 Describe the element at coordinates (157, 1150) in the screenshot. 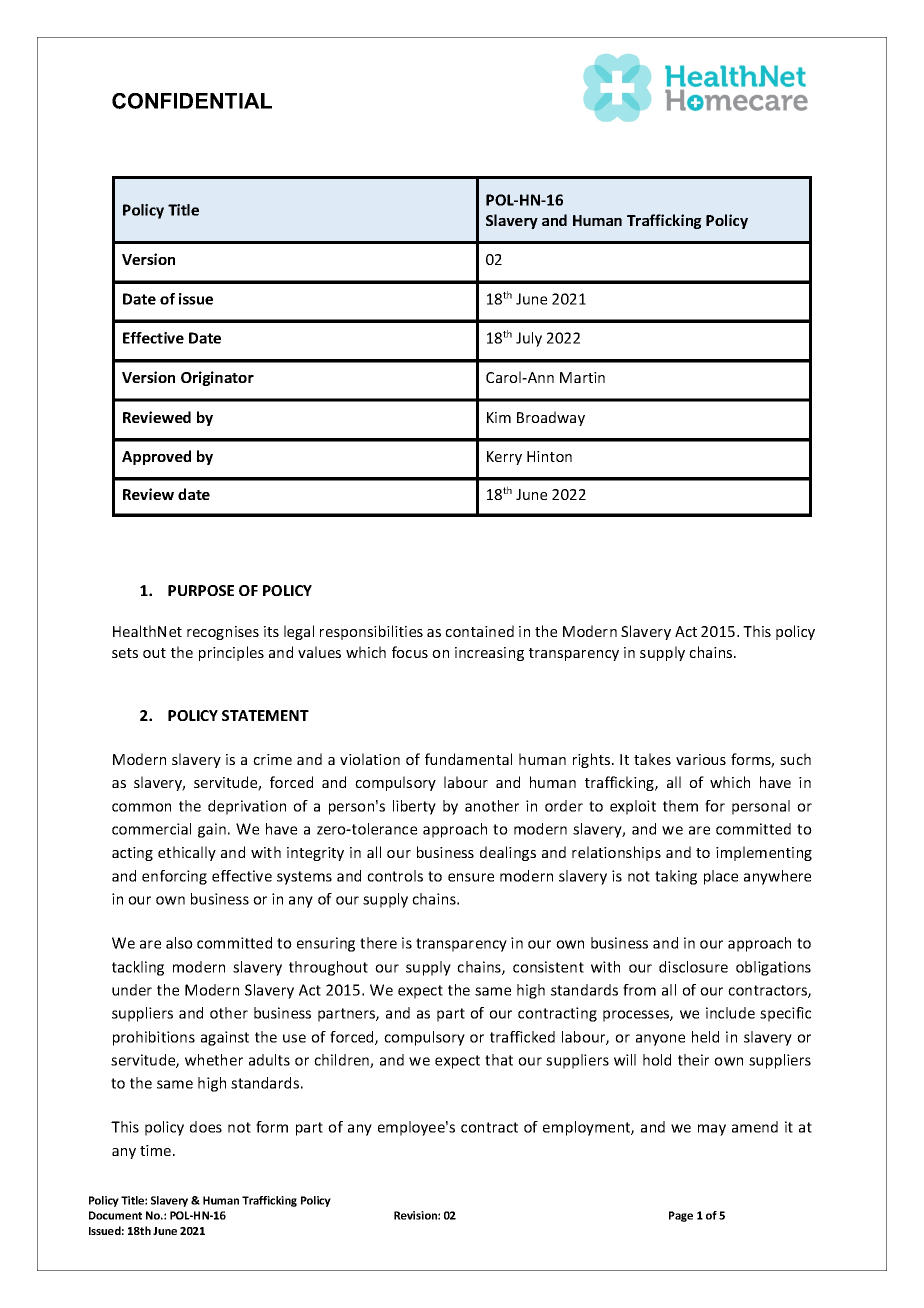

I see `time` at that location.
